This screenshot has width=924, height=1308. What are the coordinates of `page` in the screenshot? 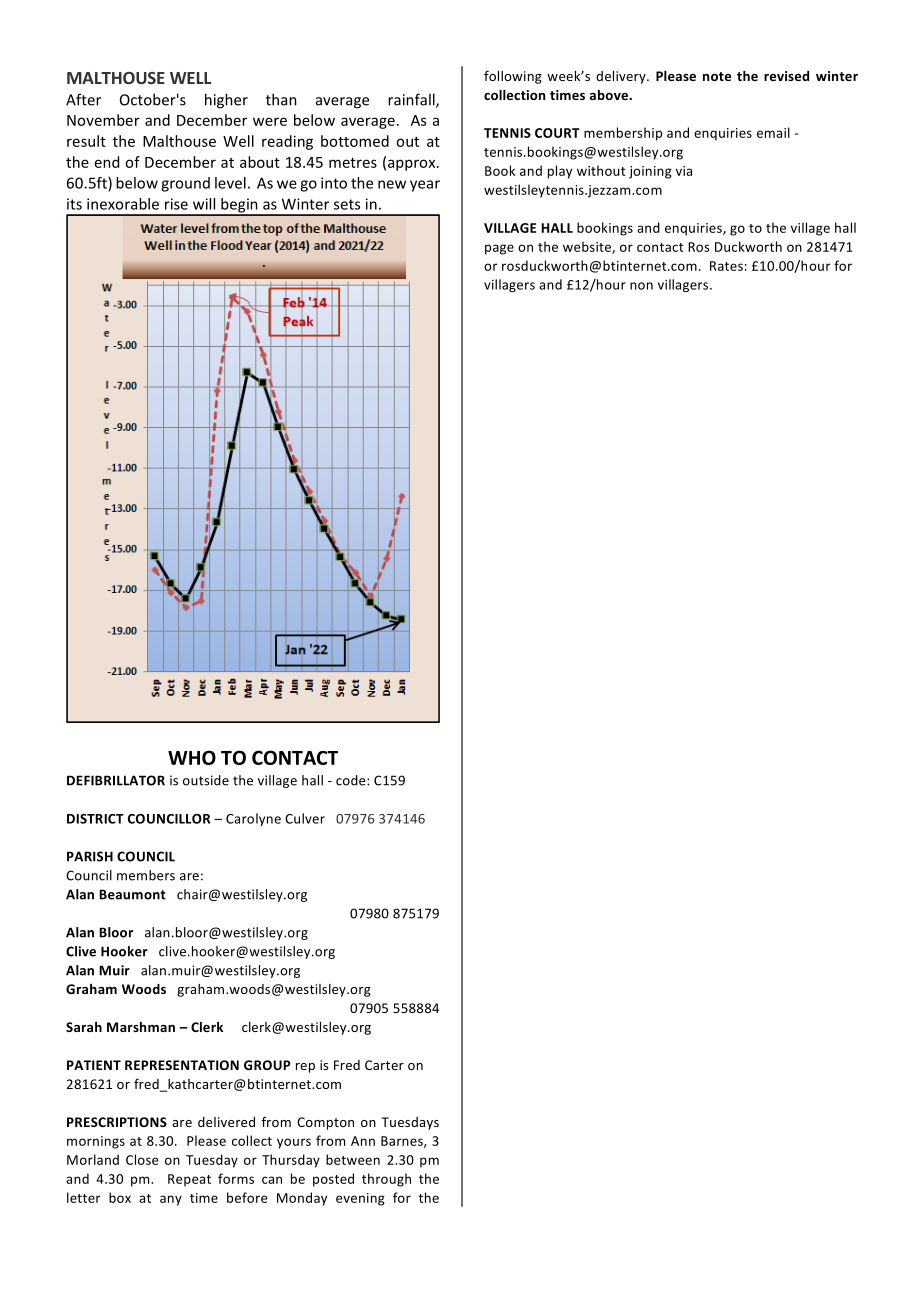 It's located at (499, 249).
